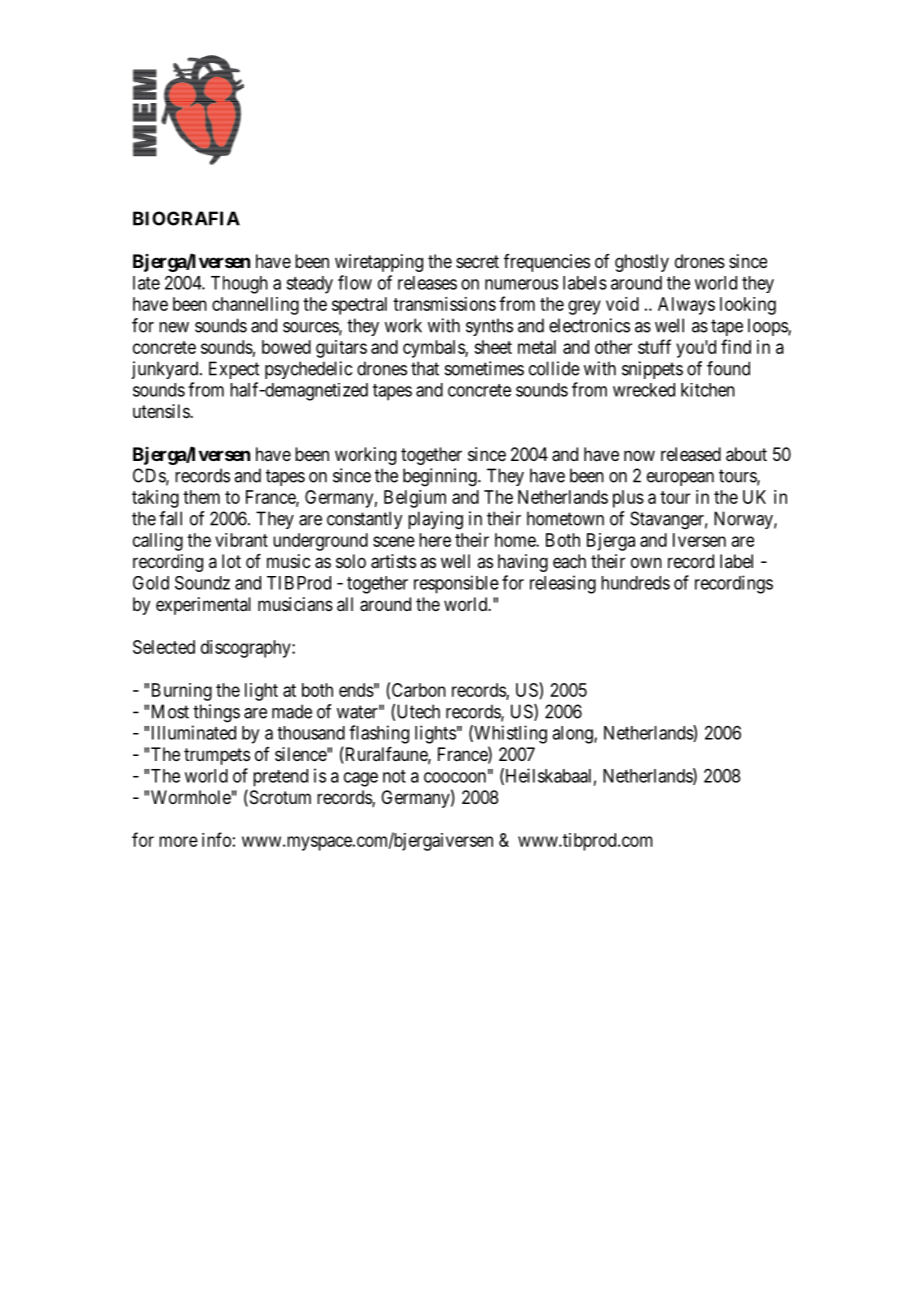  Describe the element at coordinates (216, 839) in the screenshot. I see `info` at that location.
